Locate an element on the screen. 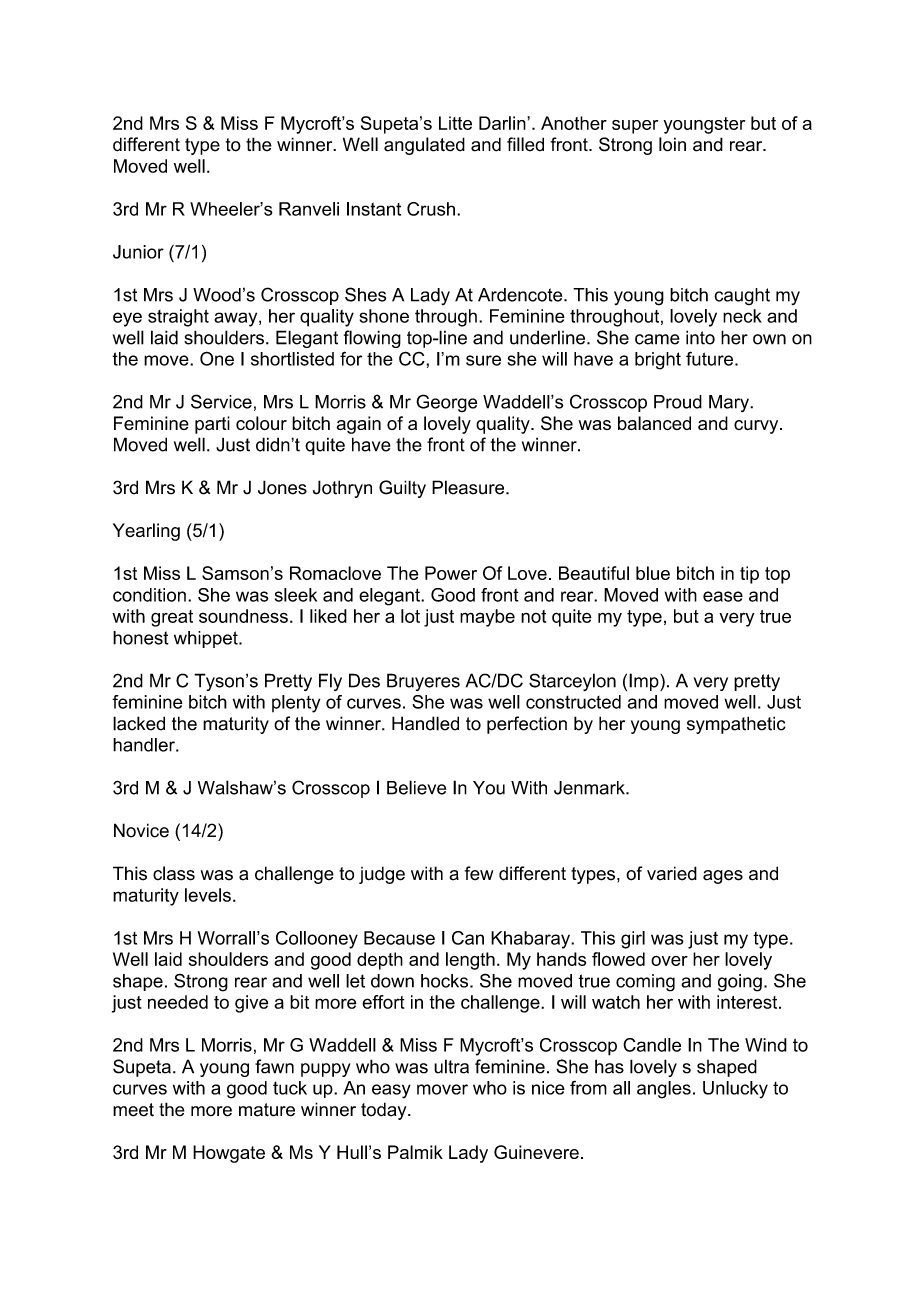 This screenshot has width=924, height=1308. ease is located at coordinates (723, 596).
